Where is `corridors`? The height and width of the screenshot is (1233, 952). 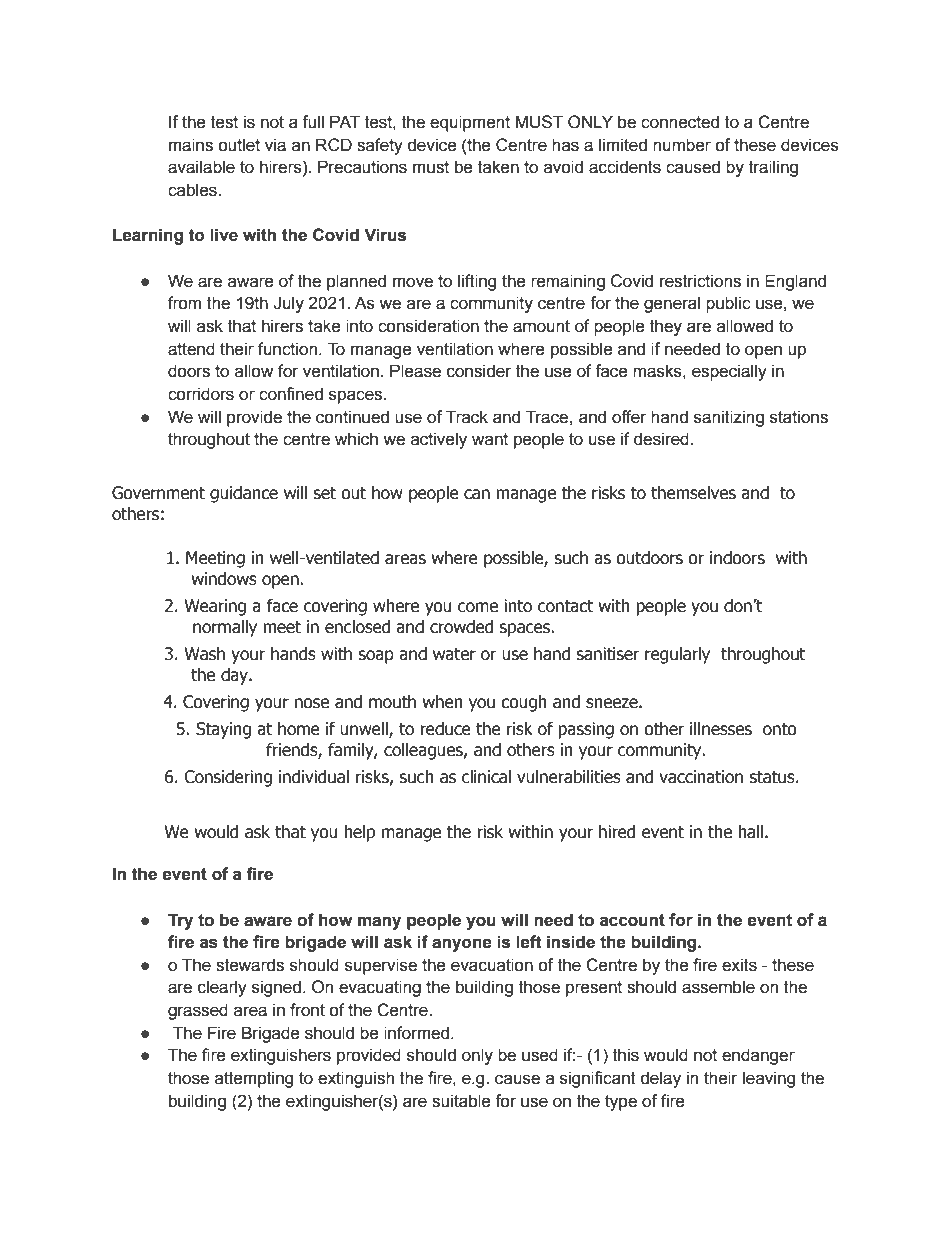 corridors is located at coordinates (201, 394).
